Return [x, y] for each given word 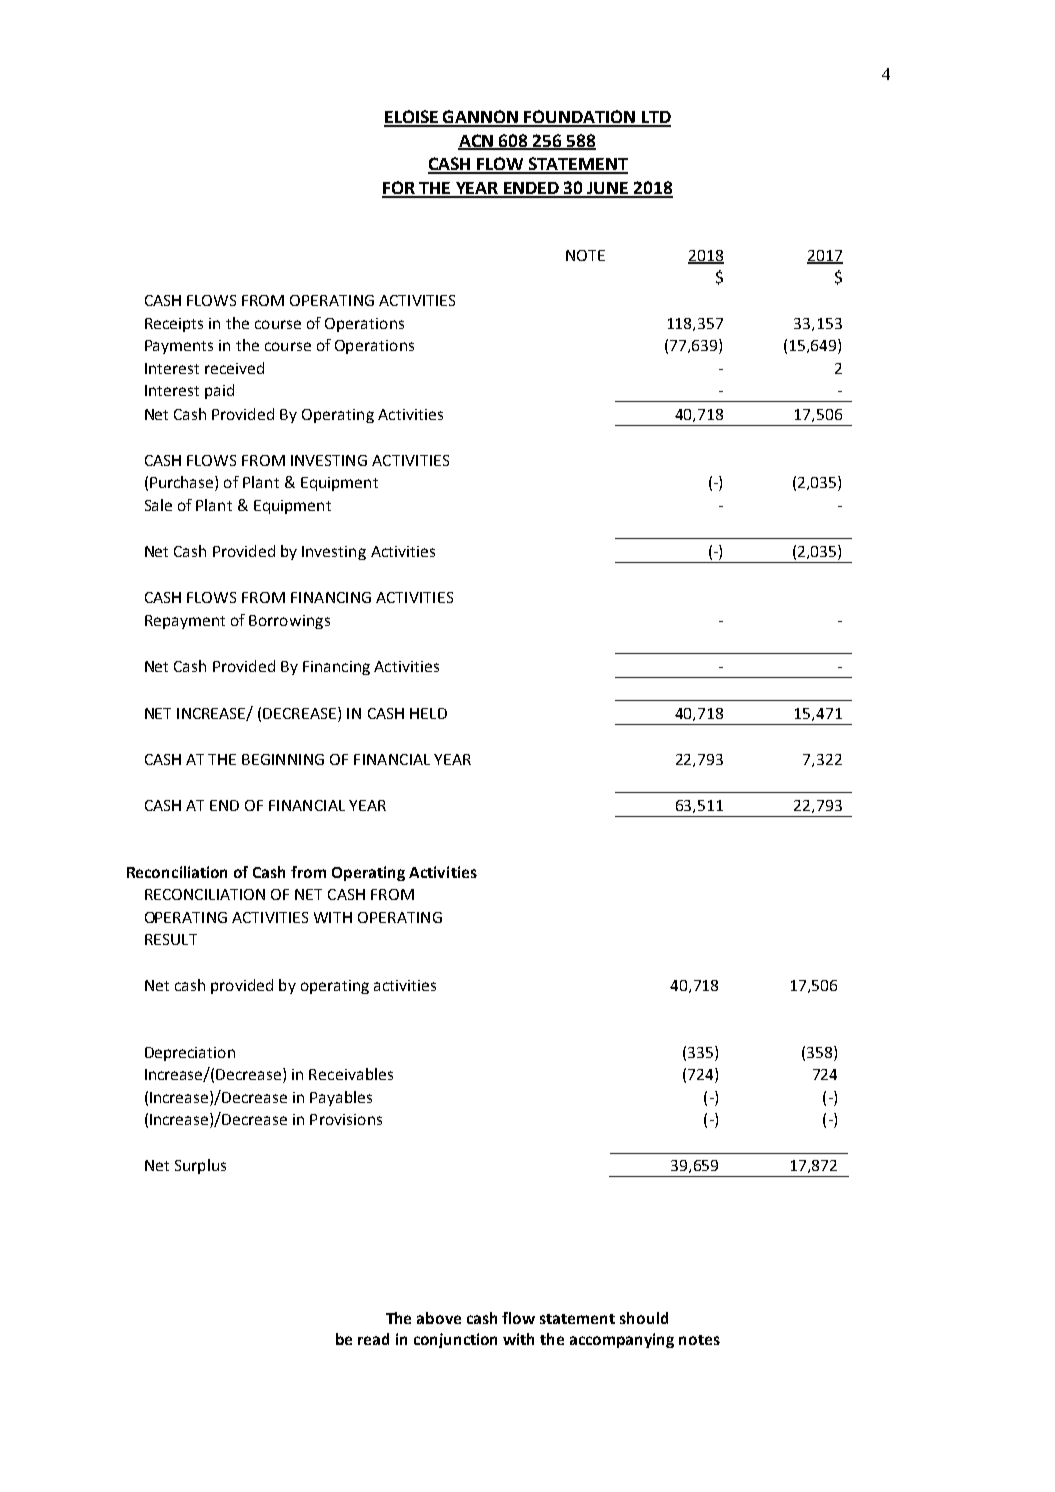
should [644, 1318]
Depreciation [190, 1054]
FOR [399, 189]
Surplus [200, 1166]
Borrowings [289, 622]
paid [219, 391]
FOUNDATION [580, 118]
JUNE [608, 189]
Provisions [346, 1119]
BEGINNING [283, 759]
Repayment [185, 622]
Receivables [351, 1074]
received [234, 368]
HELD [428, 713]
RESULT [171, 939]
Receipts [174, 325]
